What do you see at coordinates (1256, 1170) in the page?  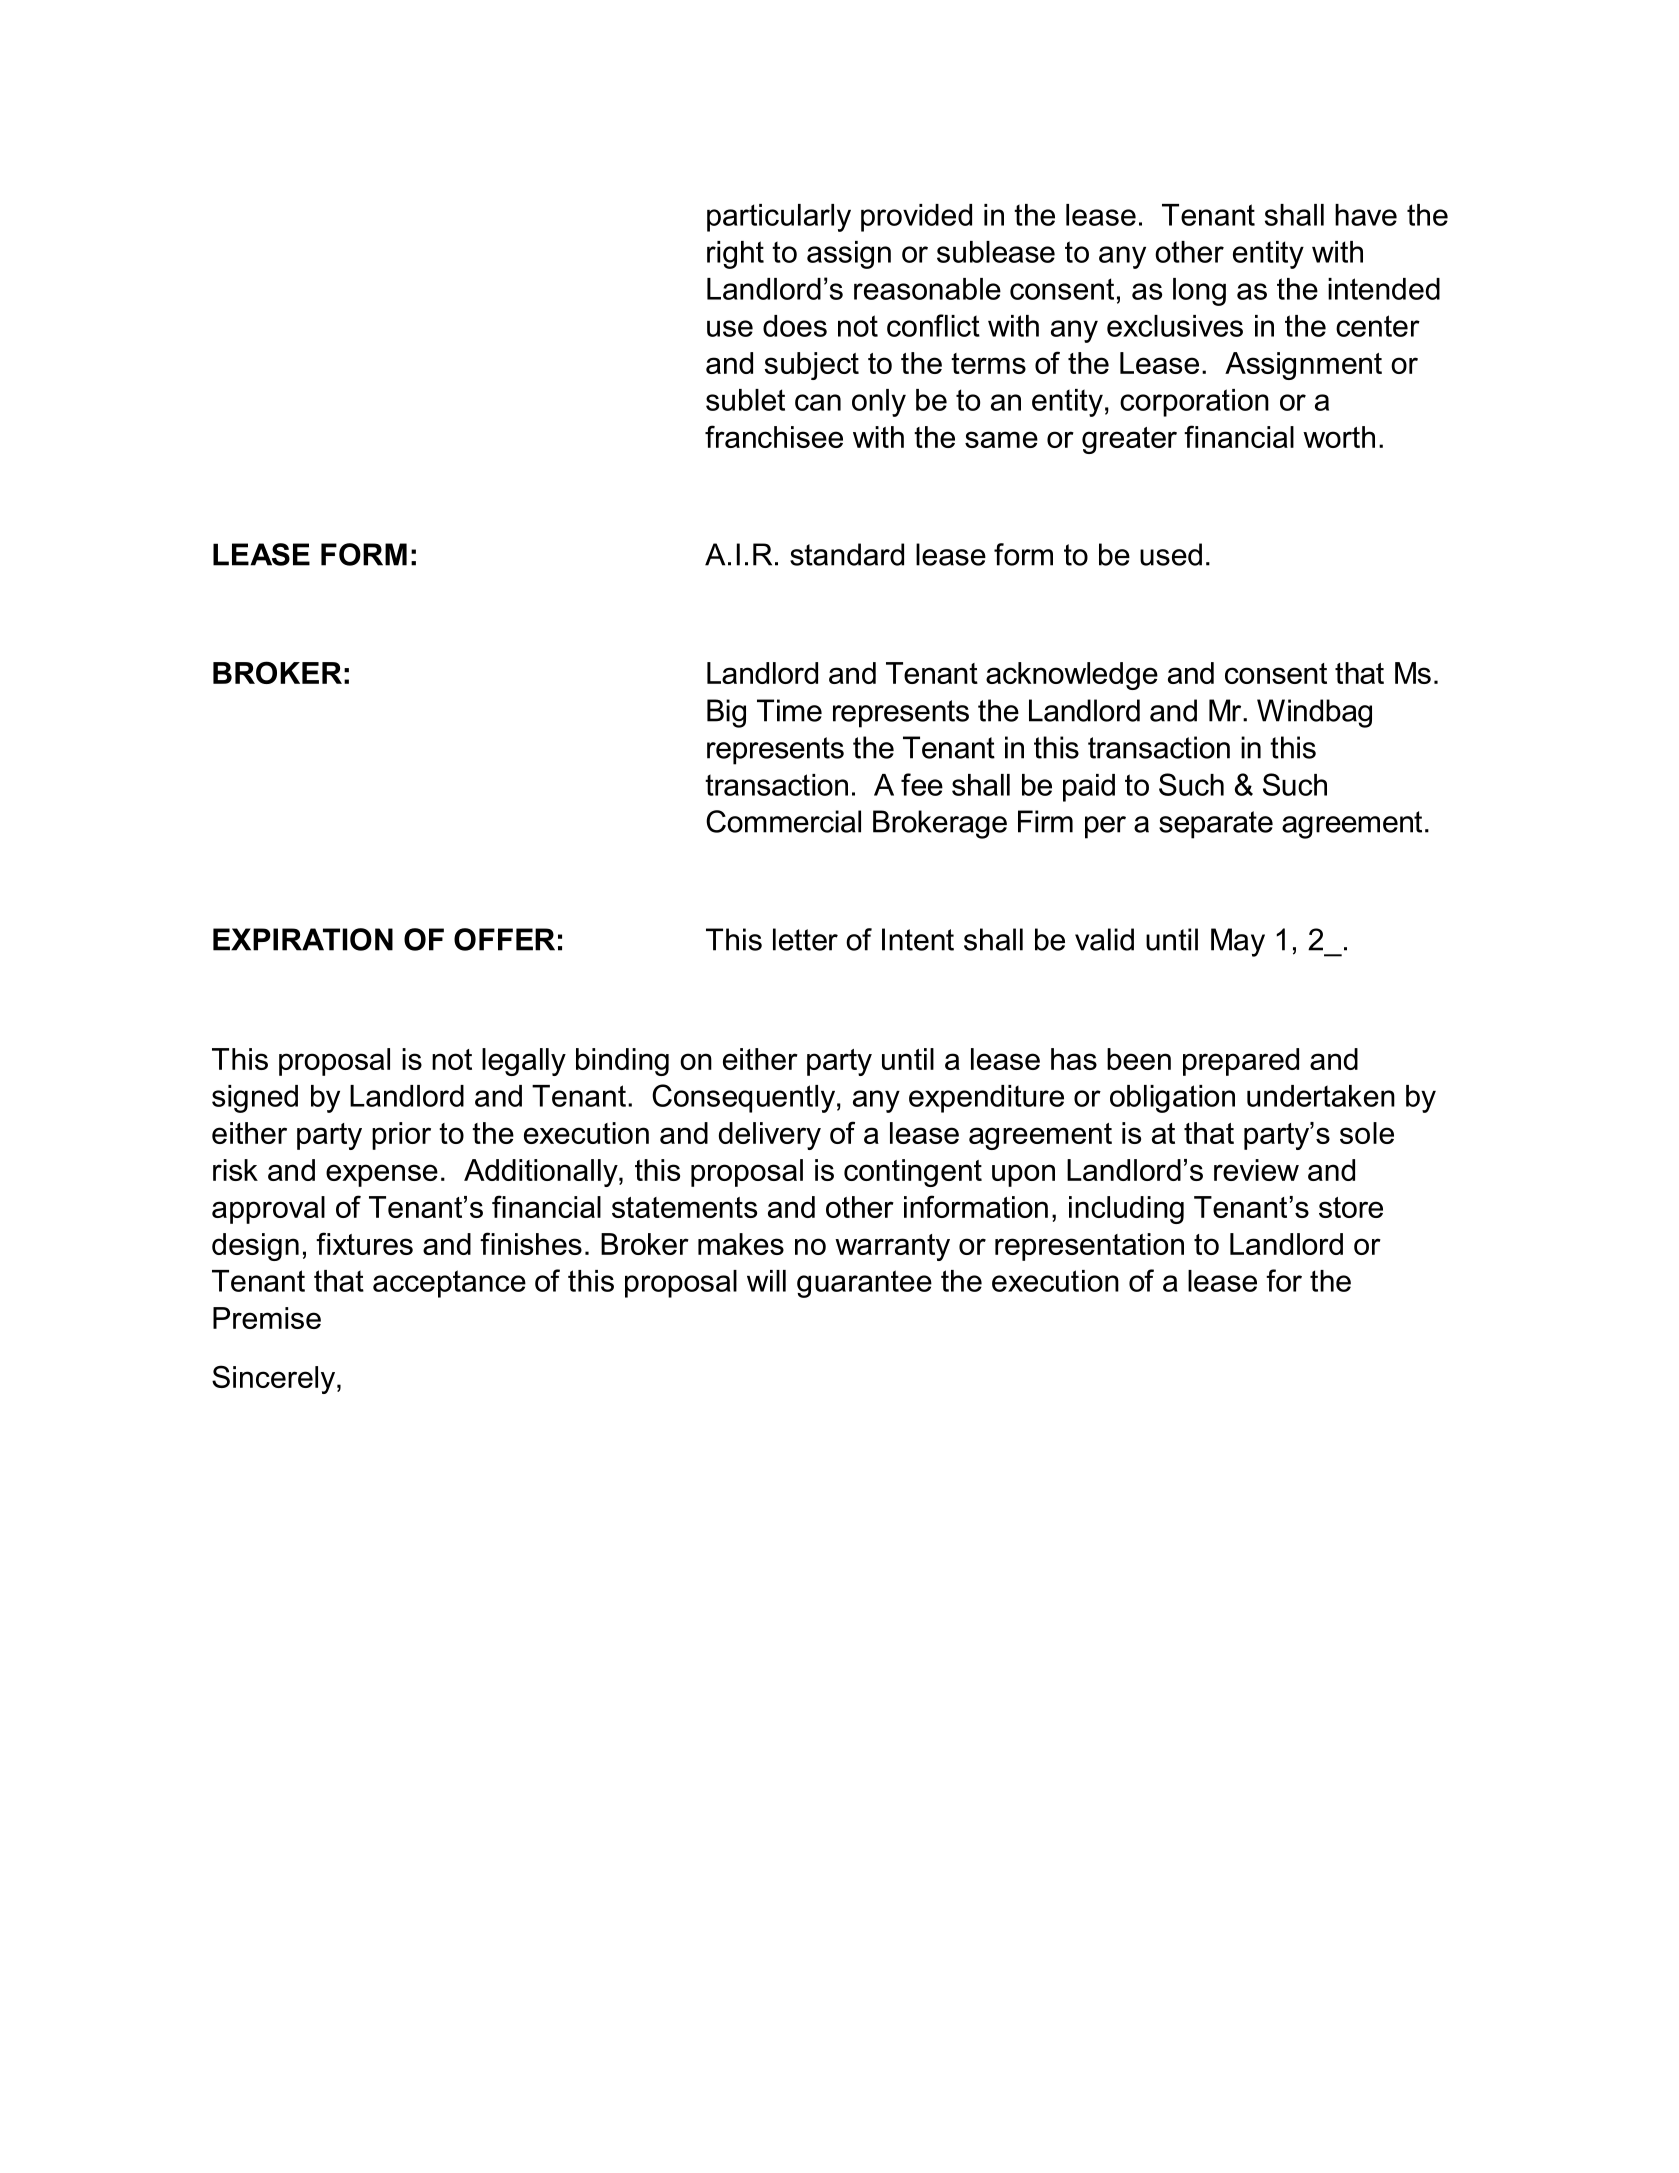 I see `review` at bounding box center [1256, 1170].
